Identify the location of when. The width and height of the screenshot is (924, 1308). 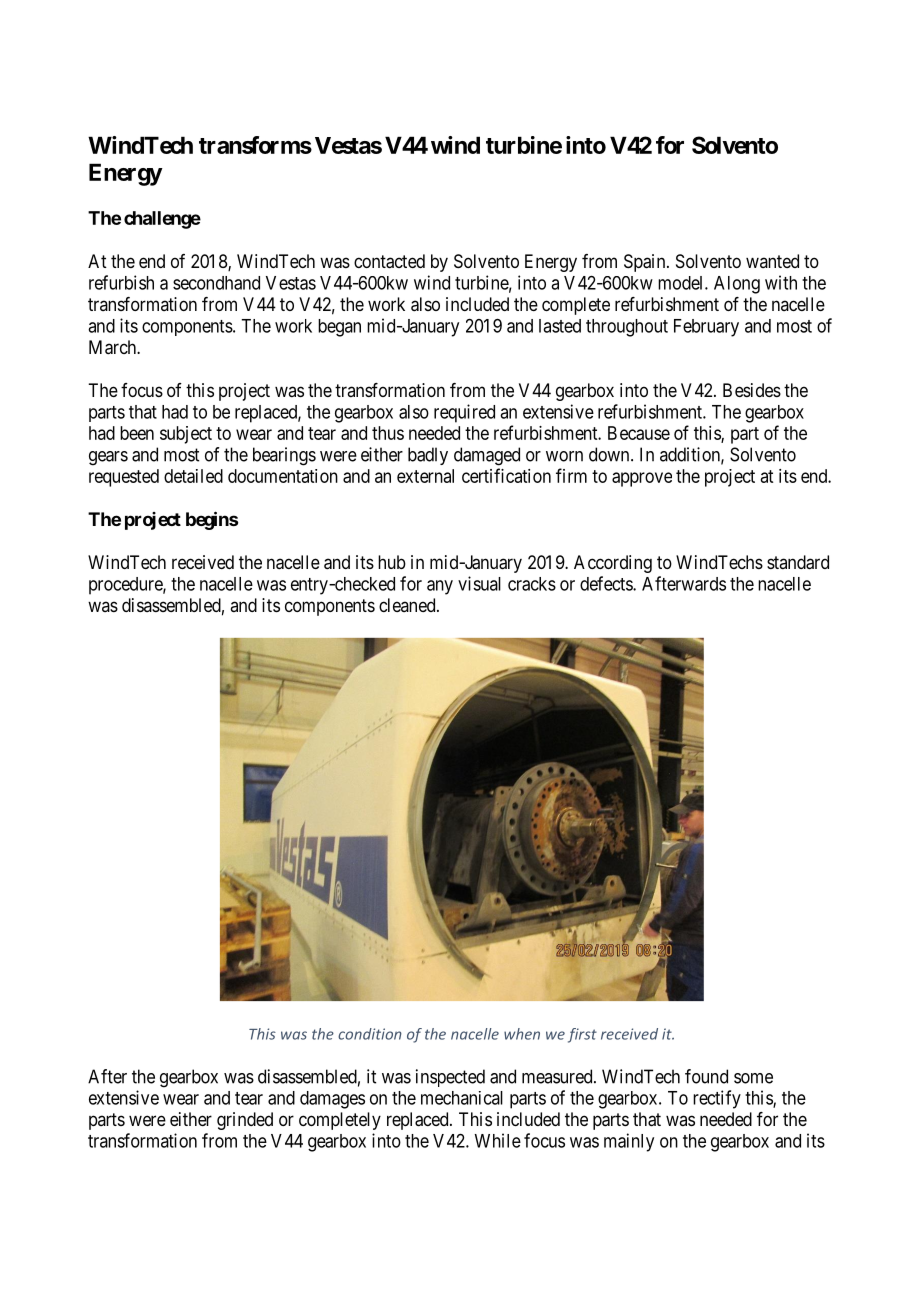
(522, 1034).
